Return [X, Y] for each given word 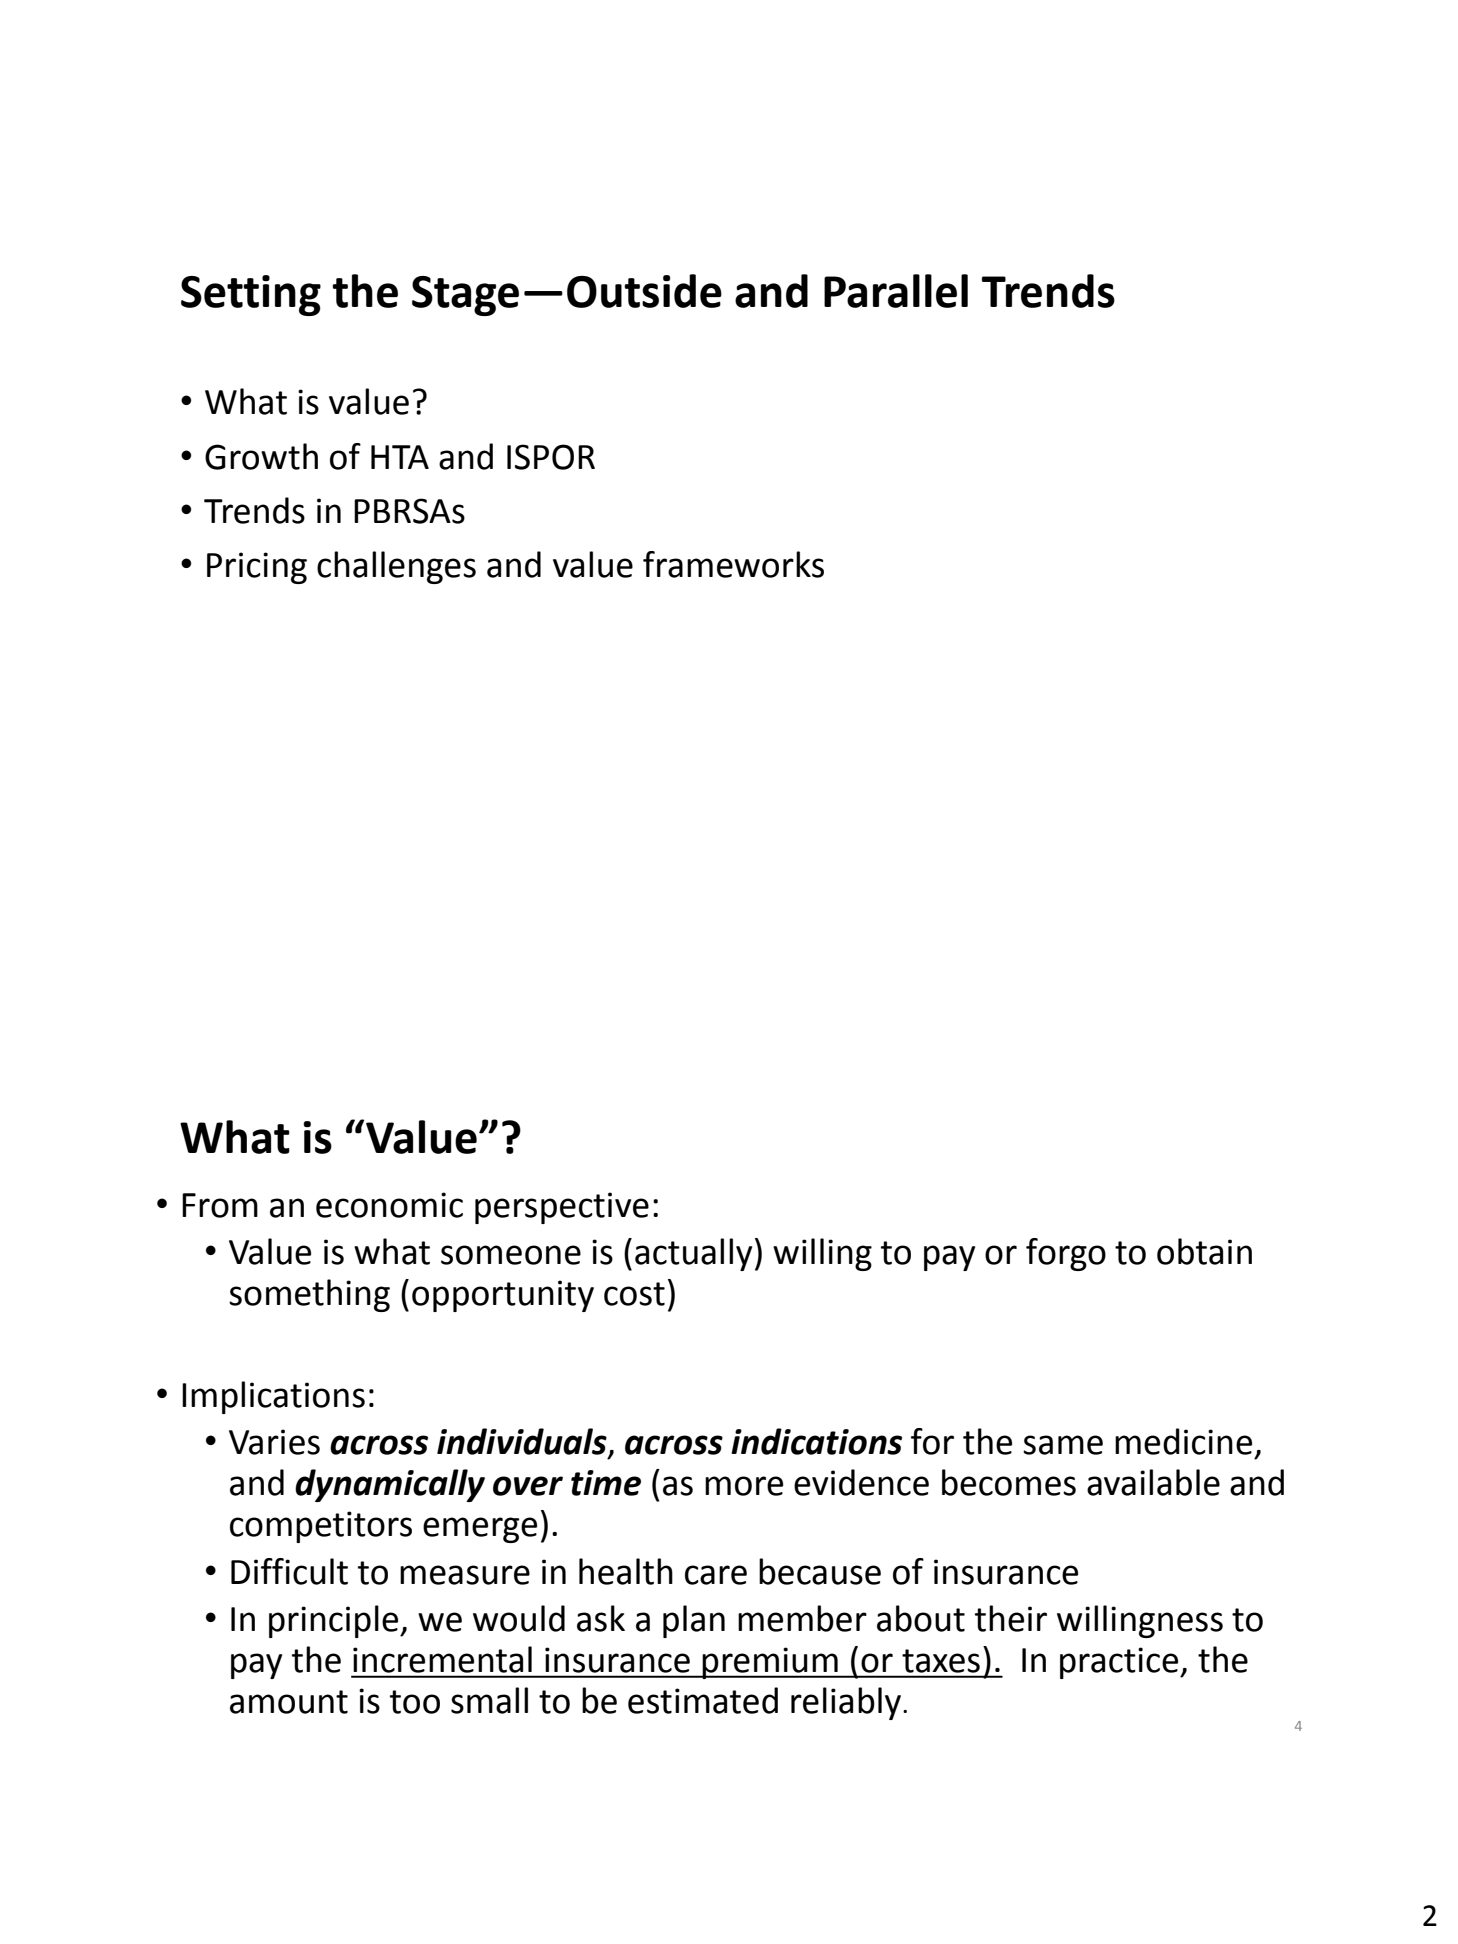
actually [693, 1254]
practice [1120, 1663]
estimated [703, 1700]
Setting [251, 295]
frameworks [733, 564]
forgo [1066, 1254]
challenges [396, 567]
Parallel [896, 291]
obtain [1204, 1251]
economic [389, 1205]
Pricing [257, 568]
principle [335, 1621]
